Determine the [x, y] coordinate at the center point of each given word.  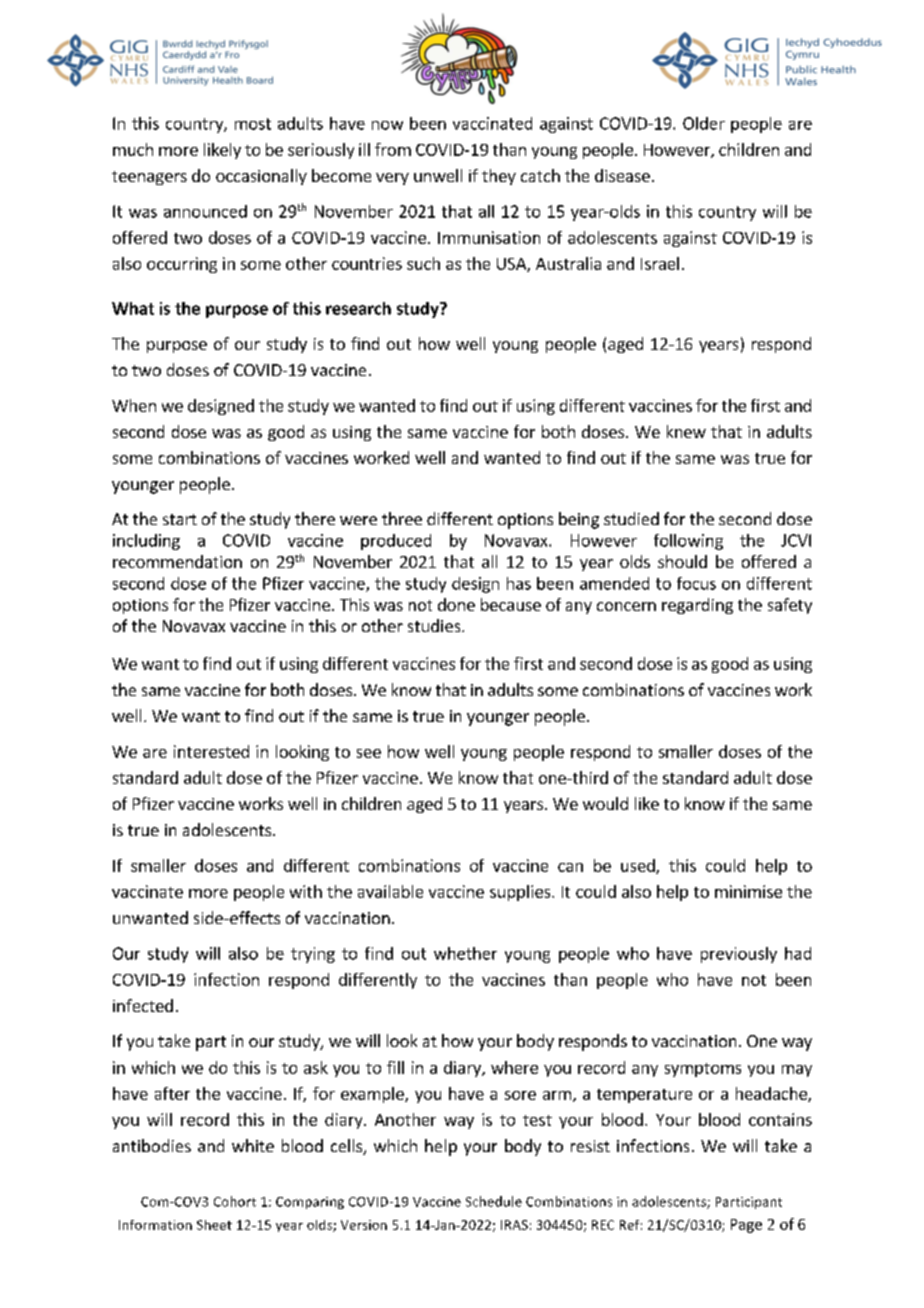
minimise [748, 891]
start [180, 519]
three [402, 518]
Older [704, 123]
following [688, 542]
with [306, 891]
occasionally [261, 177]
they [499, 177]
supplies [521, 893]
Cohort [235, 1201]
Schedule [494, 1201]
